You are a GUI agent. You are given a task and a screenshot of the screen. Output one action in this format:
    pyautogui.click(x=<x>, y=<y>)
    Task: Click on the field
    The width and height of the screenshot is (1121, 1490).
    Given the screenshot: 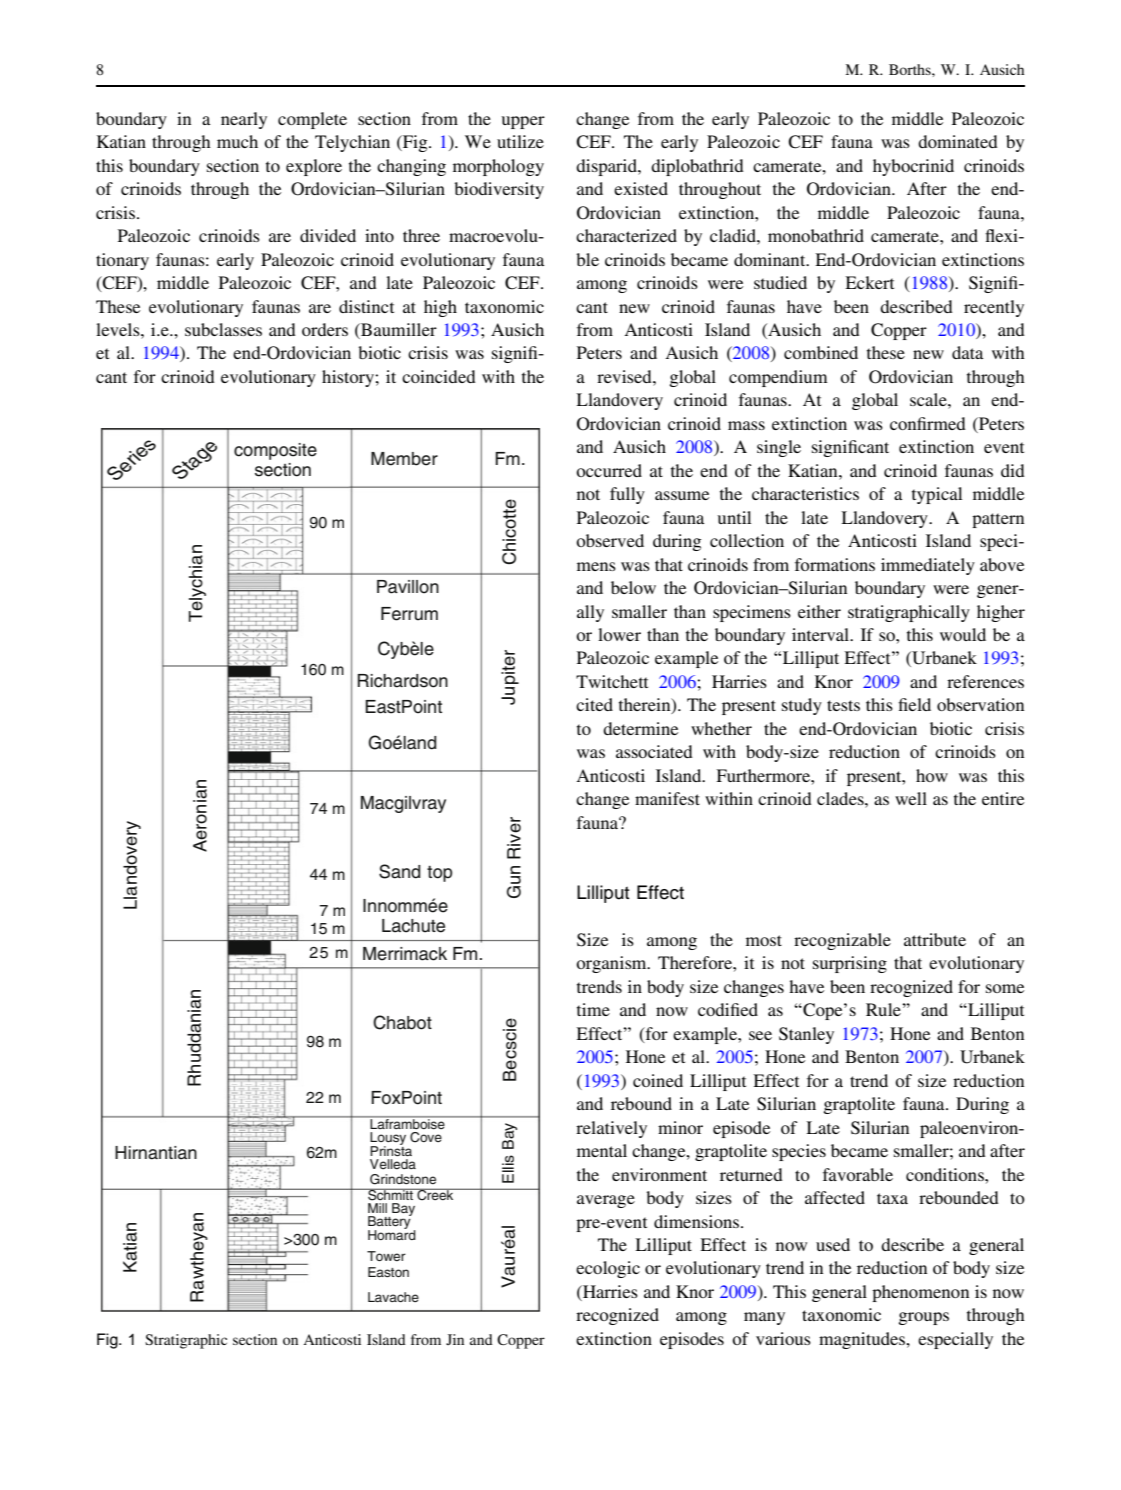 What is the action you would take?
    pyautogui.click(x=914, y=704)
